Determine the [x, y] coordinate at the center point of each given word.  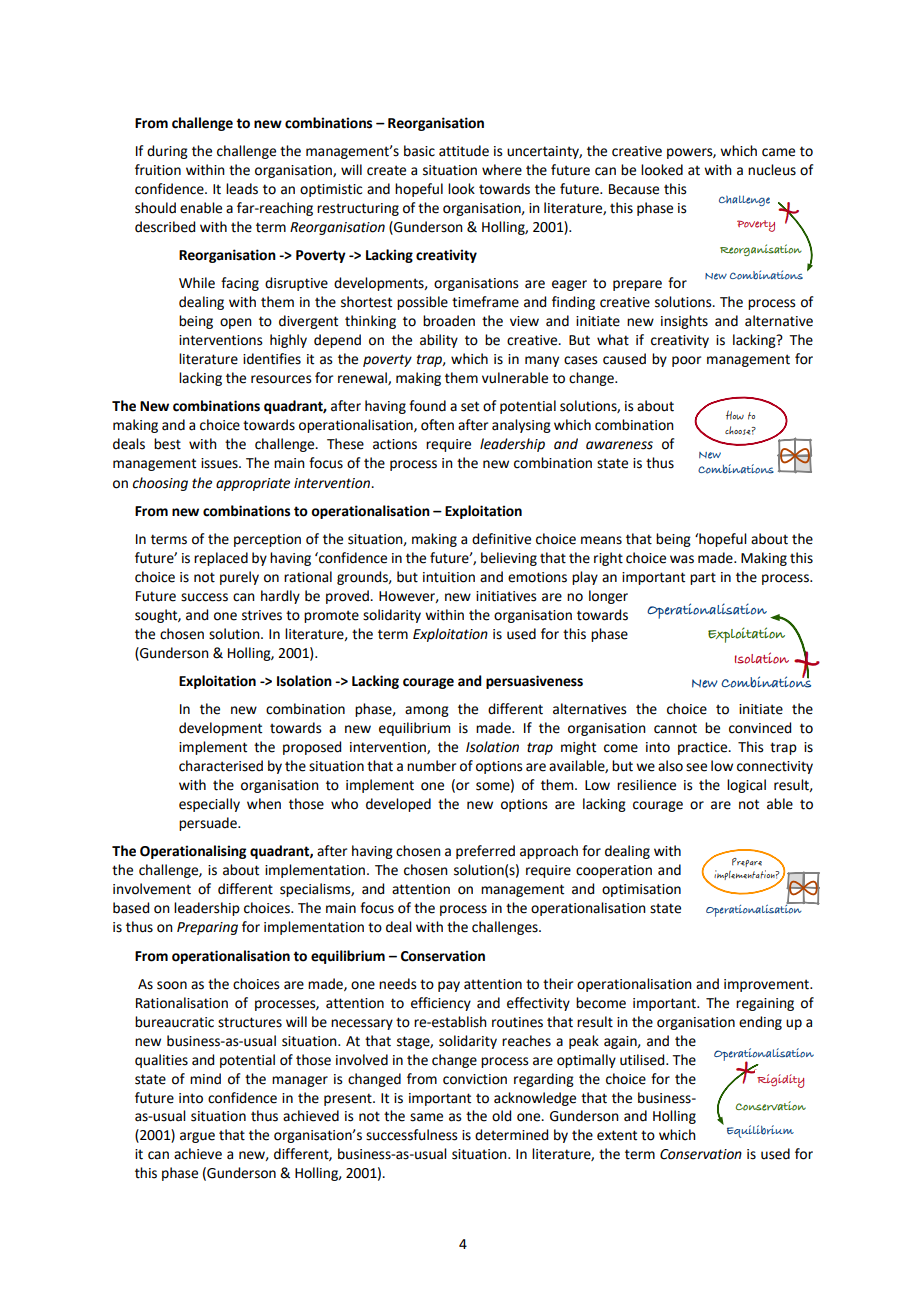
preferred [485, 852]
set [470, 406]
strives [262, 615]
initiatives [506, 596]
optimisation [641, 890]
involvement [152, 889]
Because [634, 189]
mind [205, 1079]
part [703, 578]
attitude [464, 151]
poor [686, 361]
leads [242, 189]
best [167, 444]
